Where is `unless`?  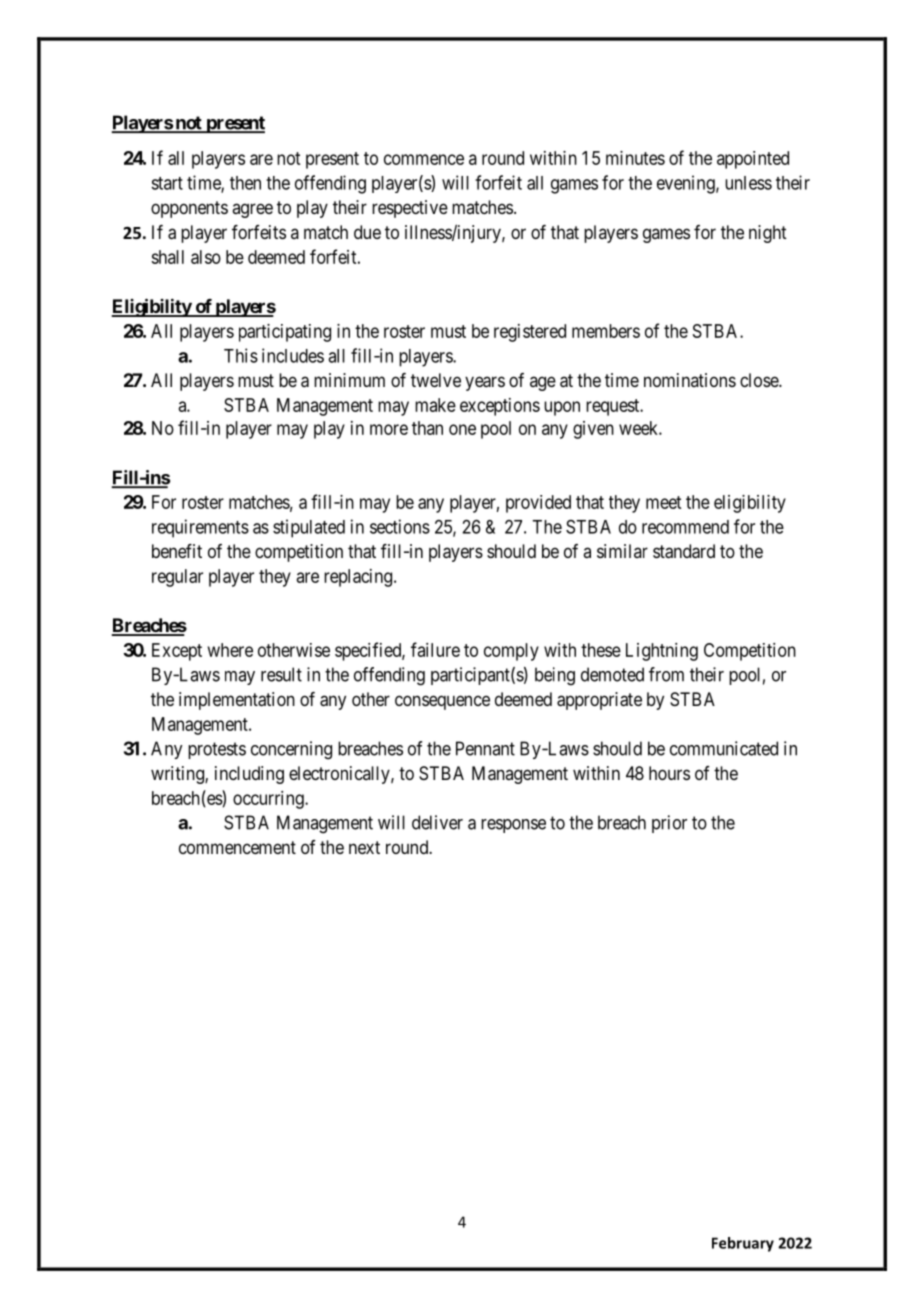
unless is located at coordinates (748, 183).
